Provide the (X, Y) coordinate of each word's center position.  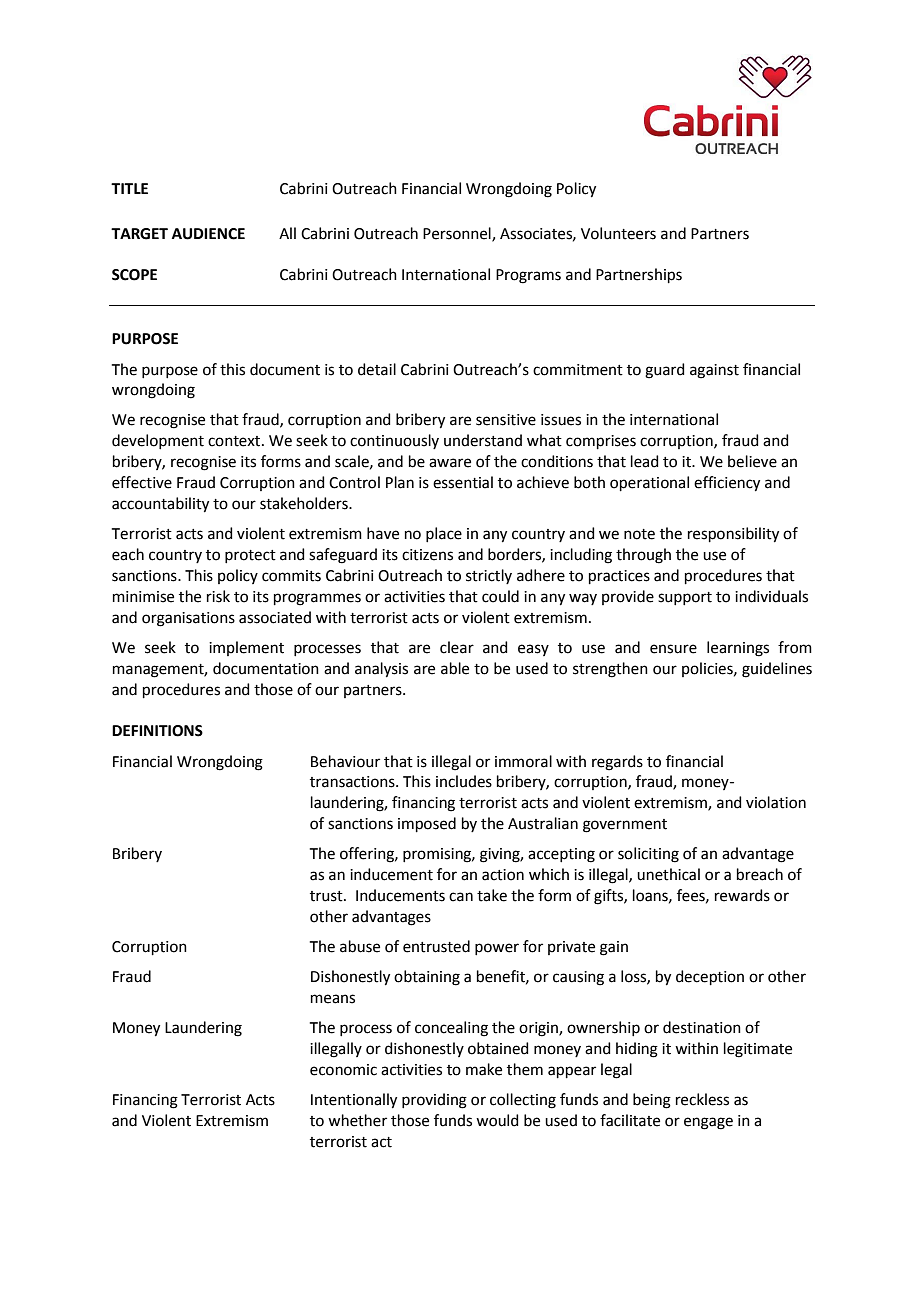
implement (246, 648)
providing (434, 1101)
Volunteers (618, 233)
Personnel (458, 234)
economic (343, 1070)
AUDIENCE (208, 234)
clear (457, 647)
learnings (738, 649)
